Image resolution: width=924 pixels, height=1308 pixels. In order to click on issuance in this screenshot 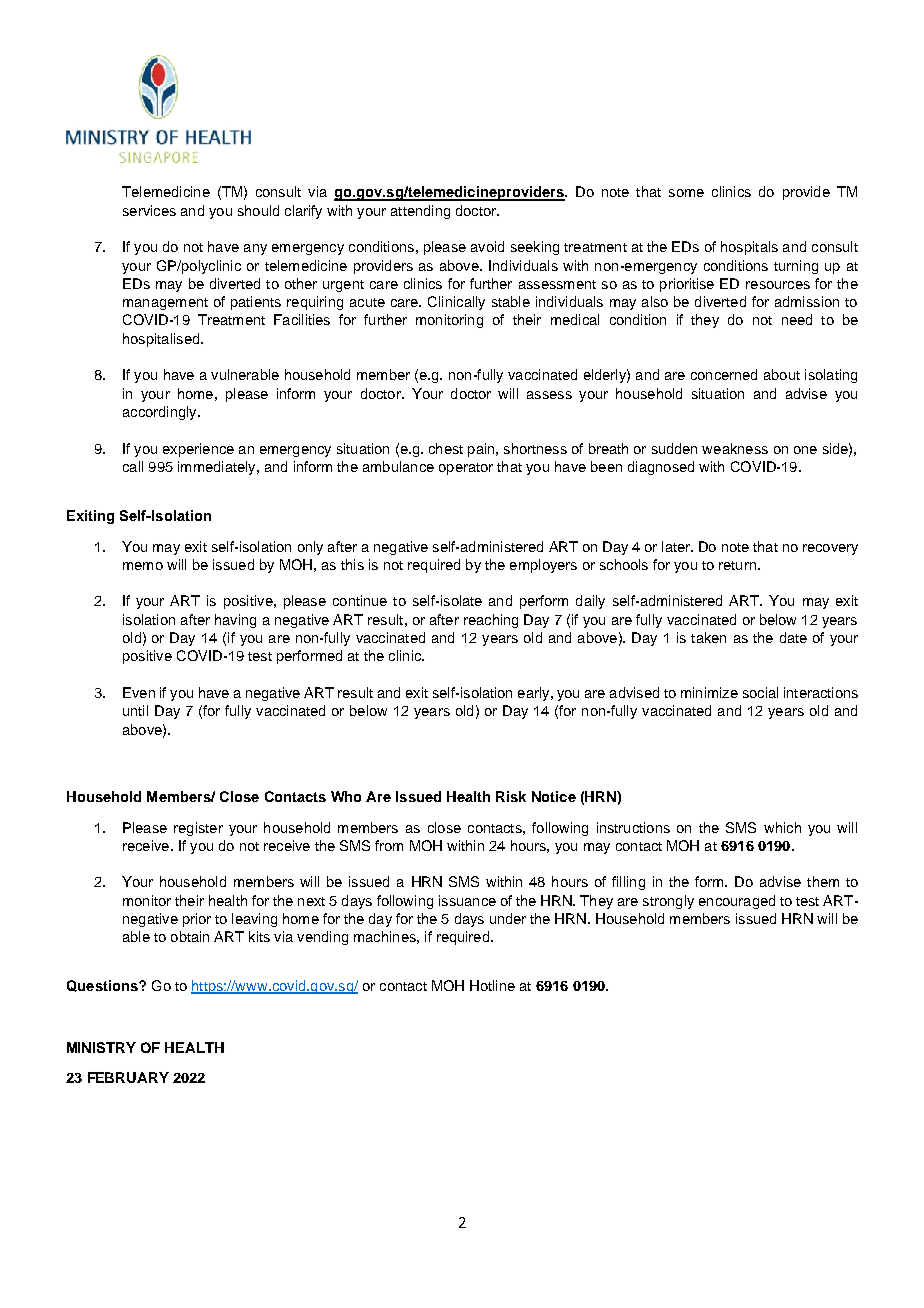, I will do `click(467, 900)`.
